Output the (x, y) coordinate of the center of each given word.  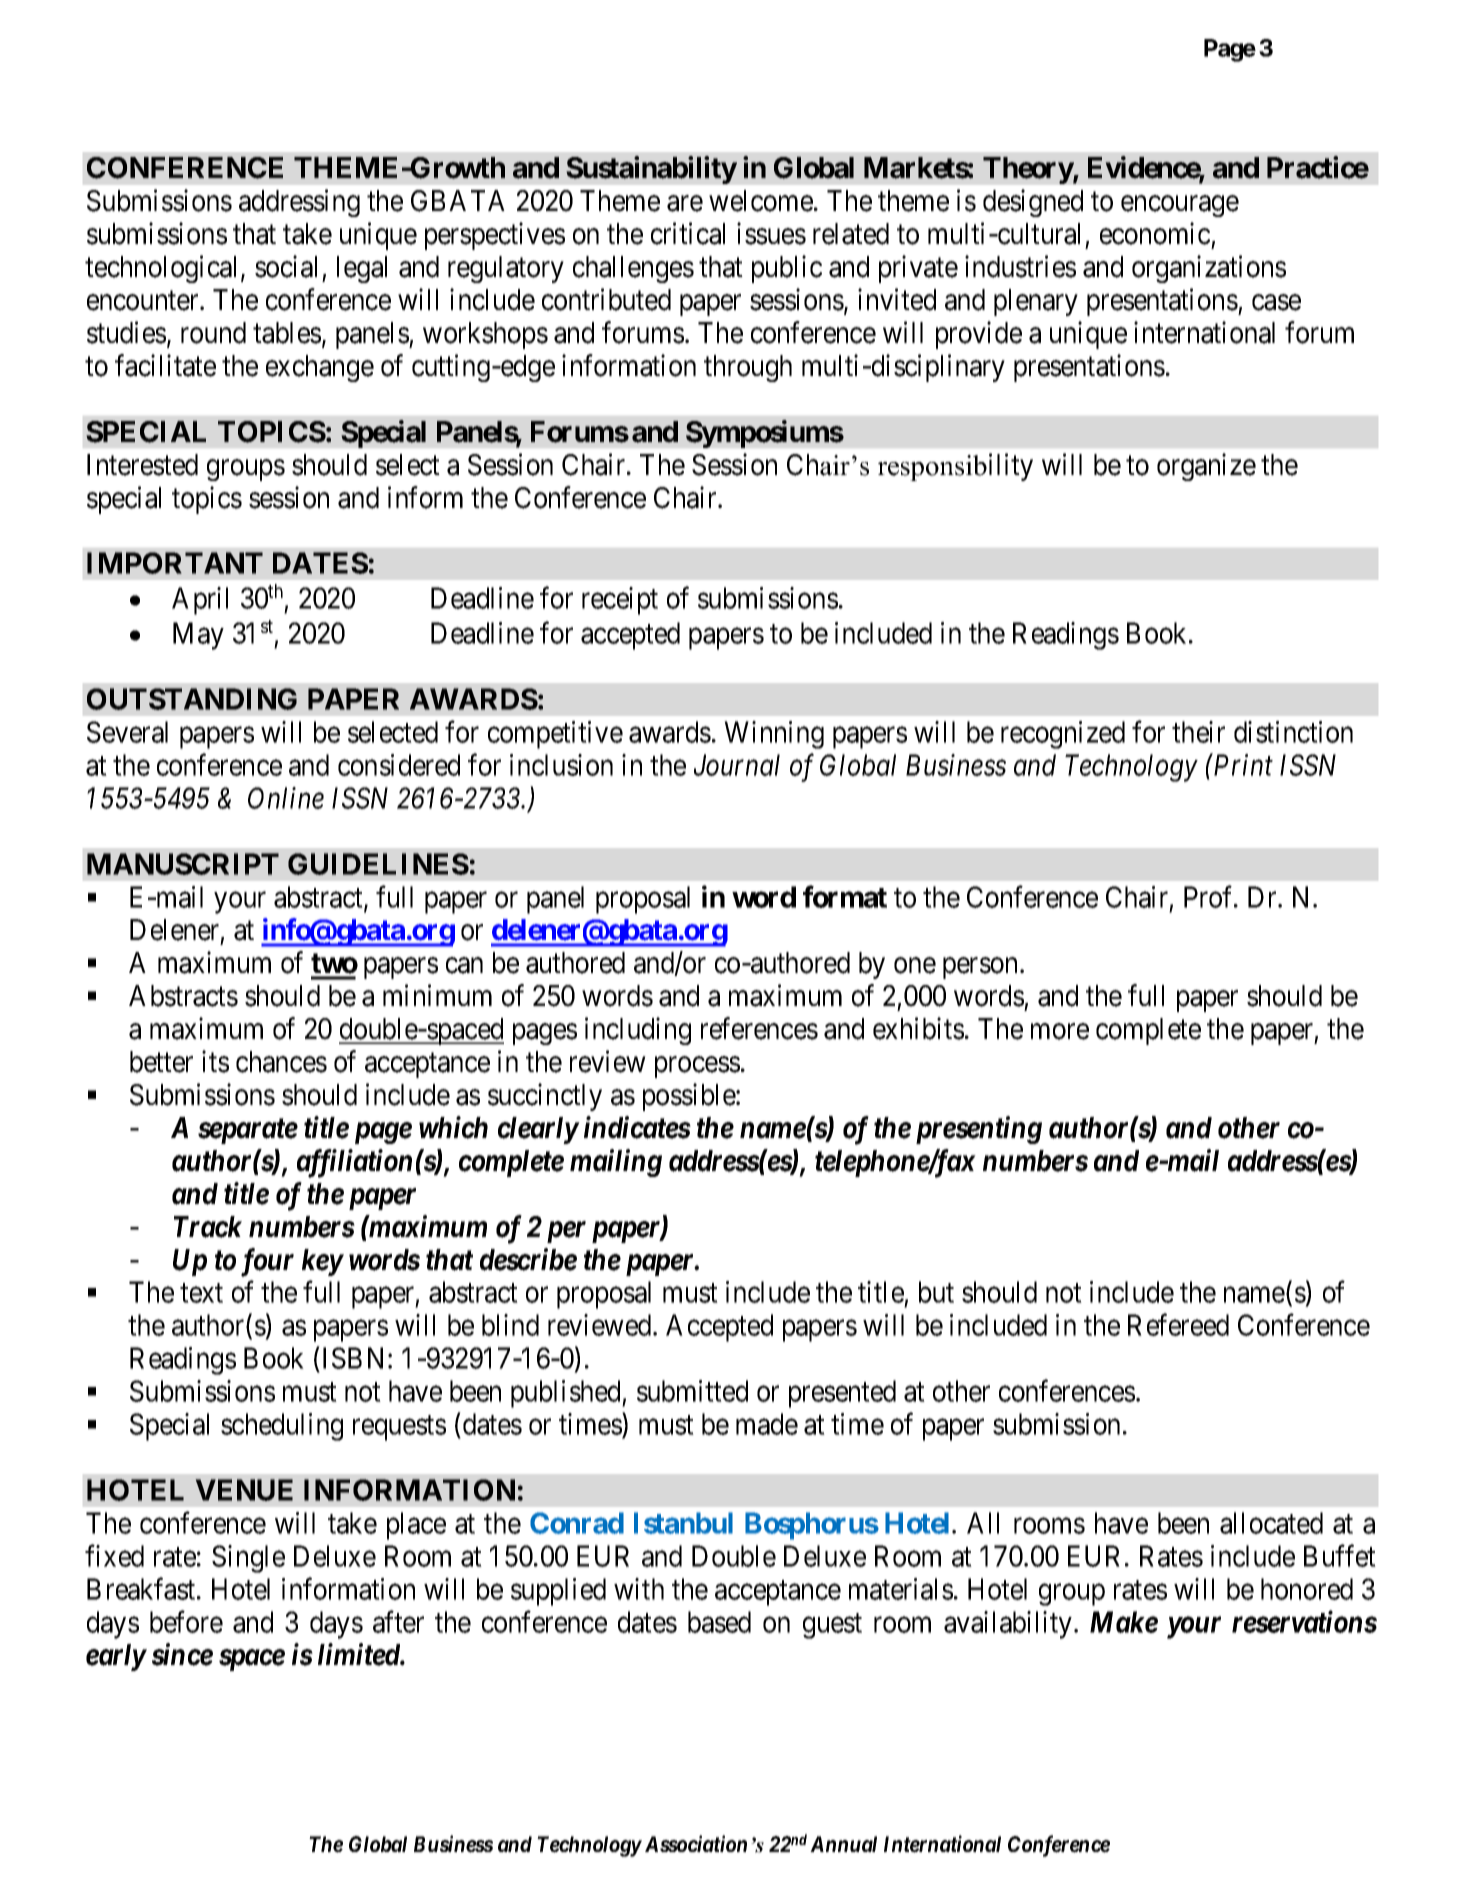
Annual (843, 1844)
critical (688, 233)
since (182, 1654)
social (286, 266)
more (1060, 1032)
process (697, 1067)
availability (1008, 1625)
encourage (1180, 206)
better (161, 1062)
